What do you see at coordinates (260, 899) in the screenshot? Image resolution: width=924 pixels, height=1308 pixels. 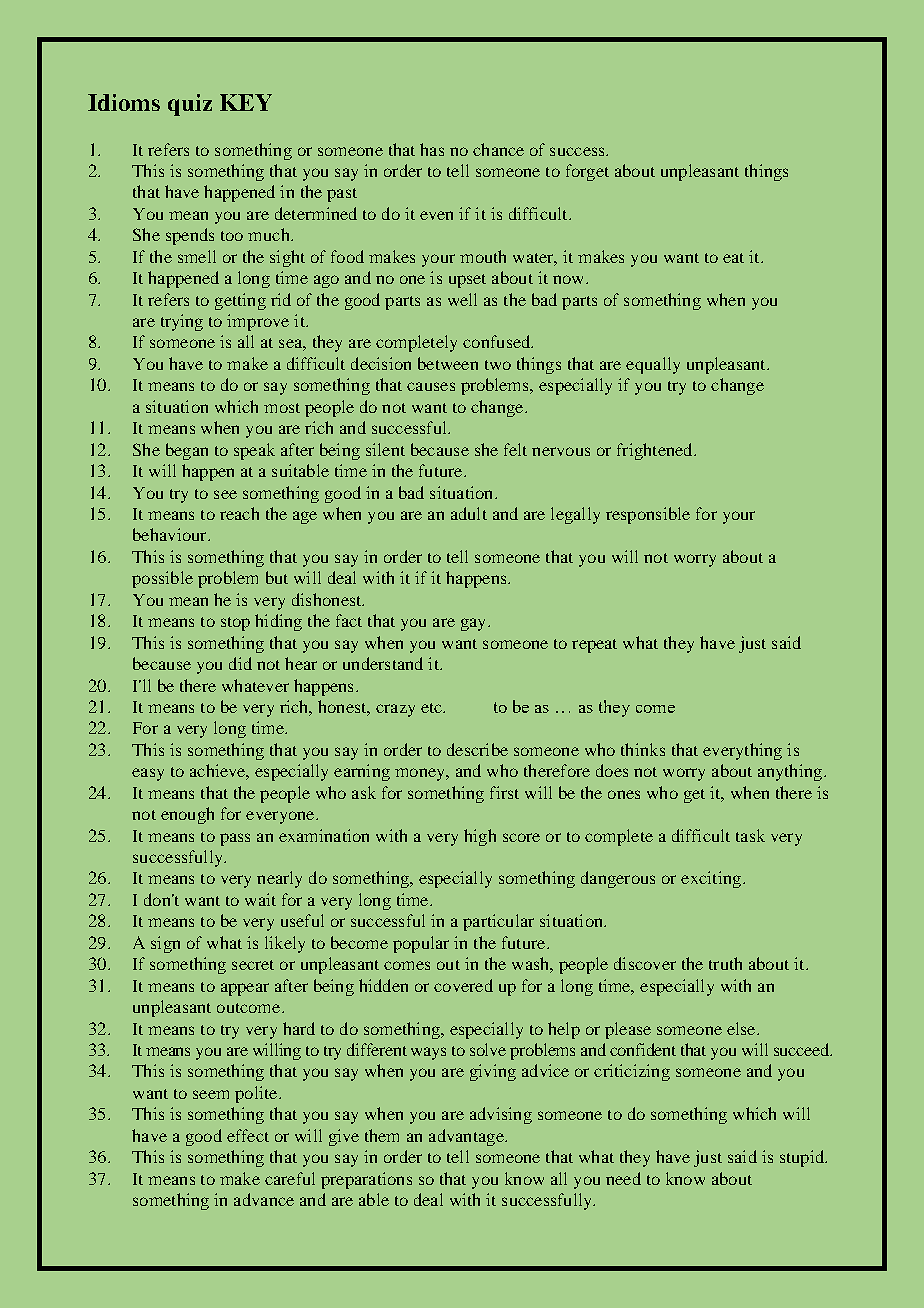 I see `wait` at bounding box center [260, 899].
